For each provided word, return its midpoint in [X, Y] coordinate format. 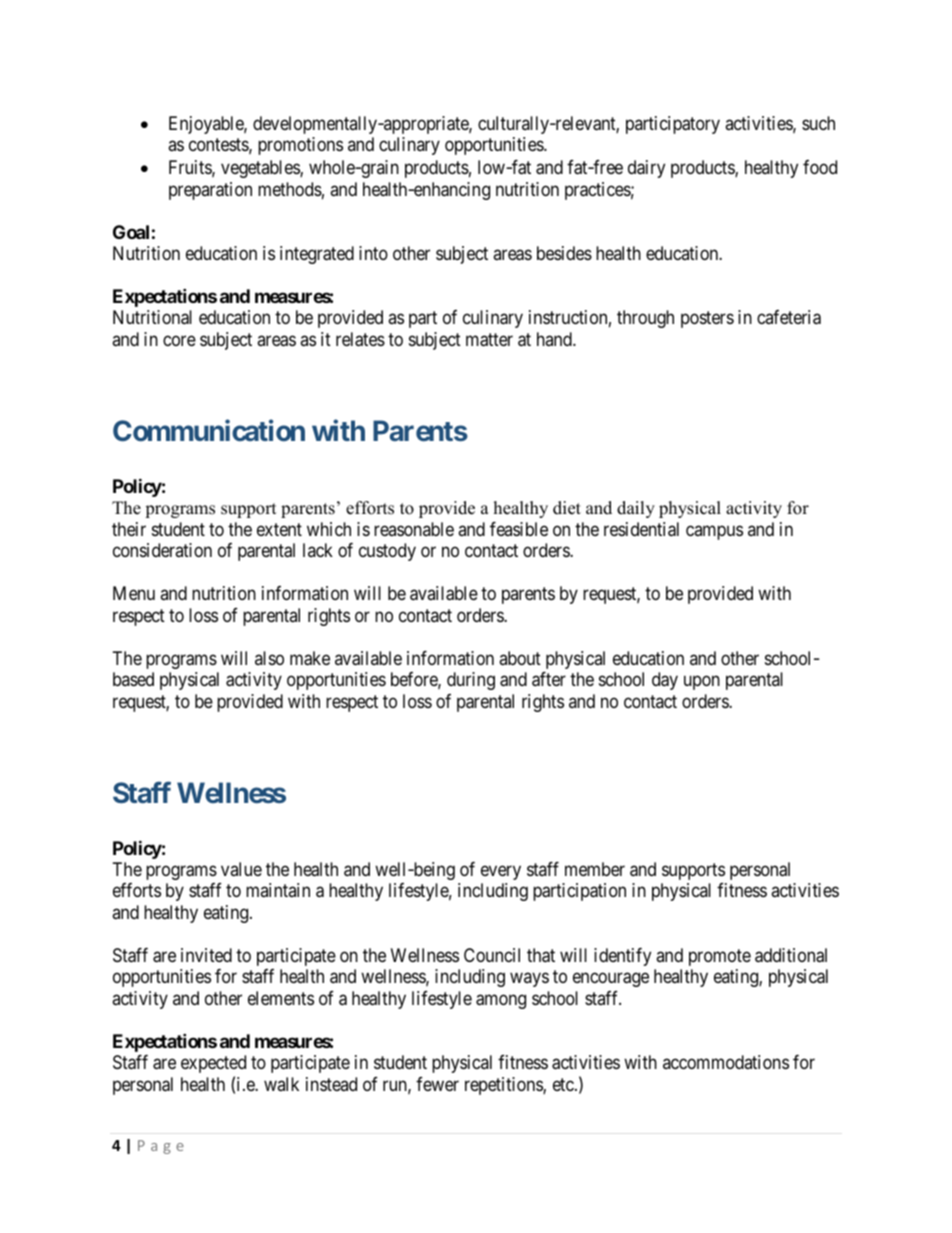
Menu [134, 593]
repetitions [504, 1086]
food [820, 167]
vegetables [261, 169]
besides [564, 253]
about [520, 658]
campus [714, 532]
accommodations [726, 1062]
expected [213, 1064]
